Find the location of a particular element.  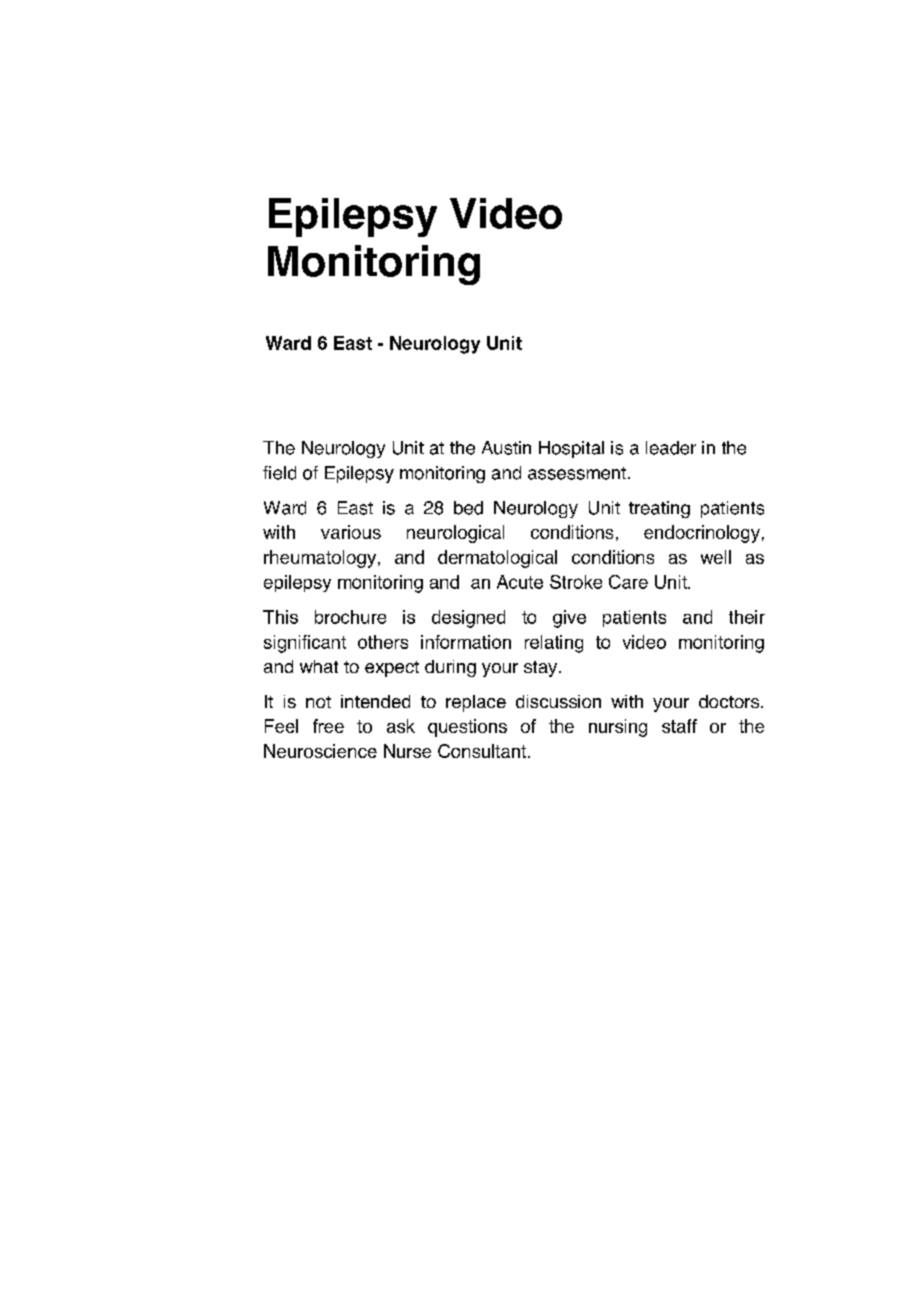

Acute is located at coordinates (520, 582).
